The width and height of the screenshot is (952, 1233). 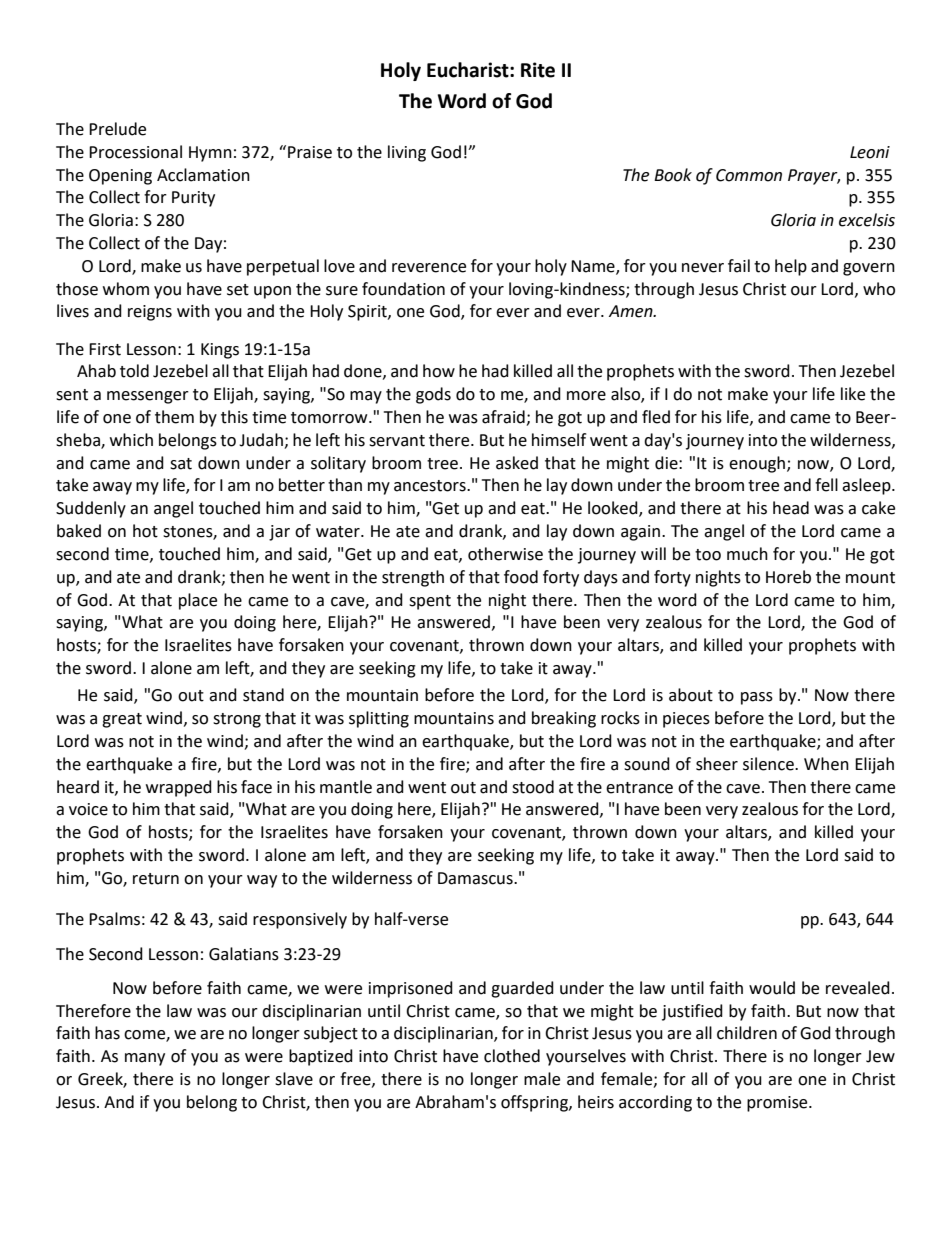 I want to click on Common, so click(x=749, y=175).
